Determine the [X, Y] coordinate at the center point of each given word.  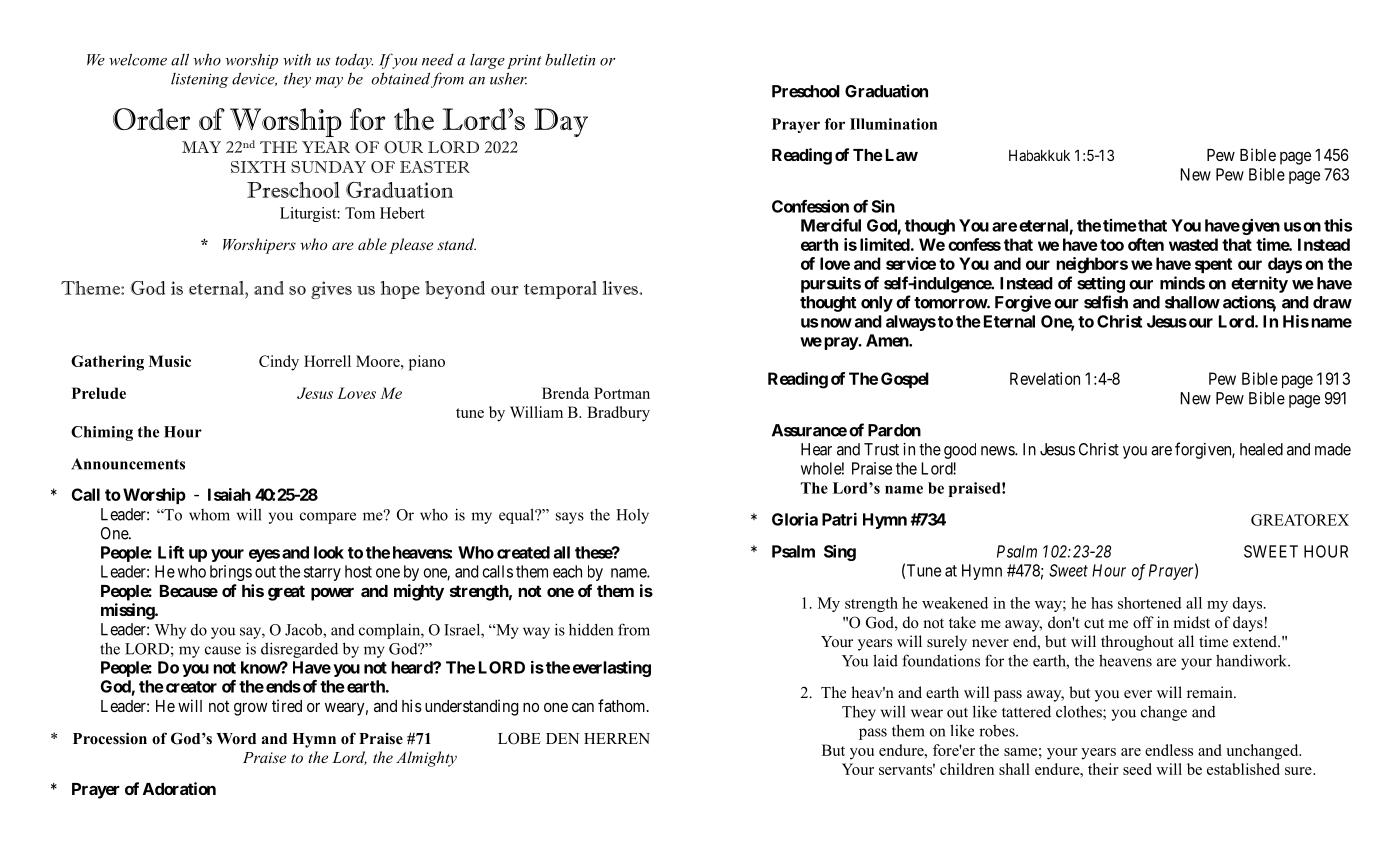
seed [1137, 769]
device [254, 79]
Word [236, 739]
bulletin [570, 59]
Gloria [795, 519]
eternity [1259, 284]
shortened [1150, 603]
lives [621, 288]
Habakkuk [1039, 155]
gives [331, 290]
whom [209, 515]
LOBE [519, 738]
